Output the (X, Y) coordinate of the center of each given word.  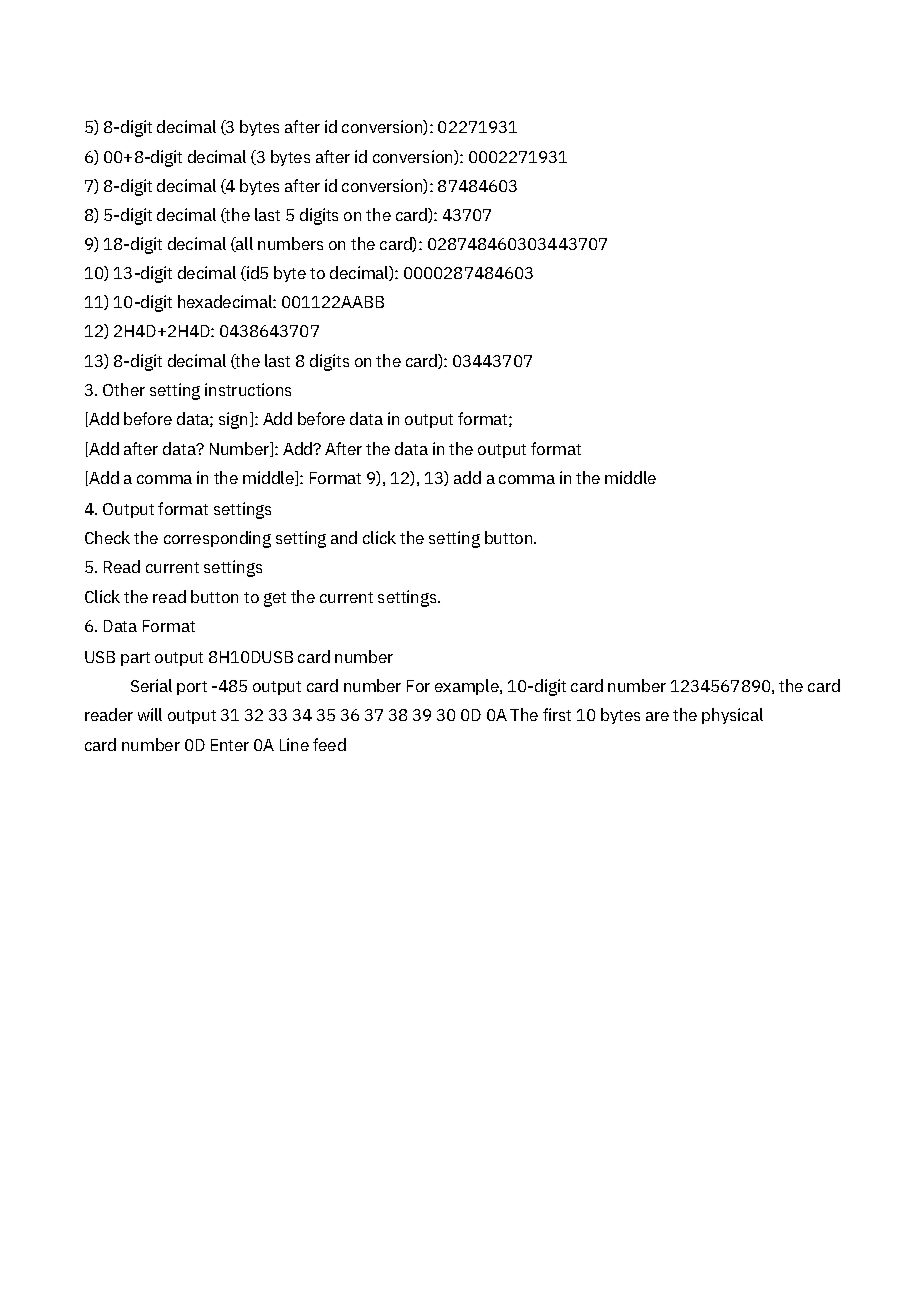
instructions (248, 389)
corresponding (217, 539)
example (468, 687)
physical (732, 716)
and (344, 537)
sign (233, 420)
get (275, 599)
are (657, 716)
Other (124, 389)
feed (329, 744)
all (243, 244)
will (150, 714)
